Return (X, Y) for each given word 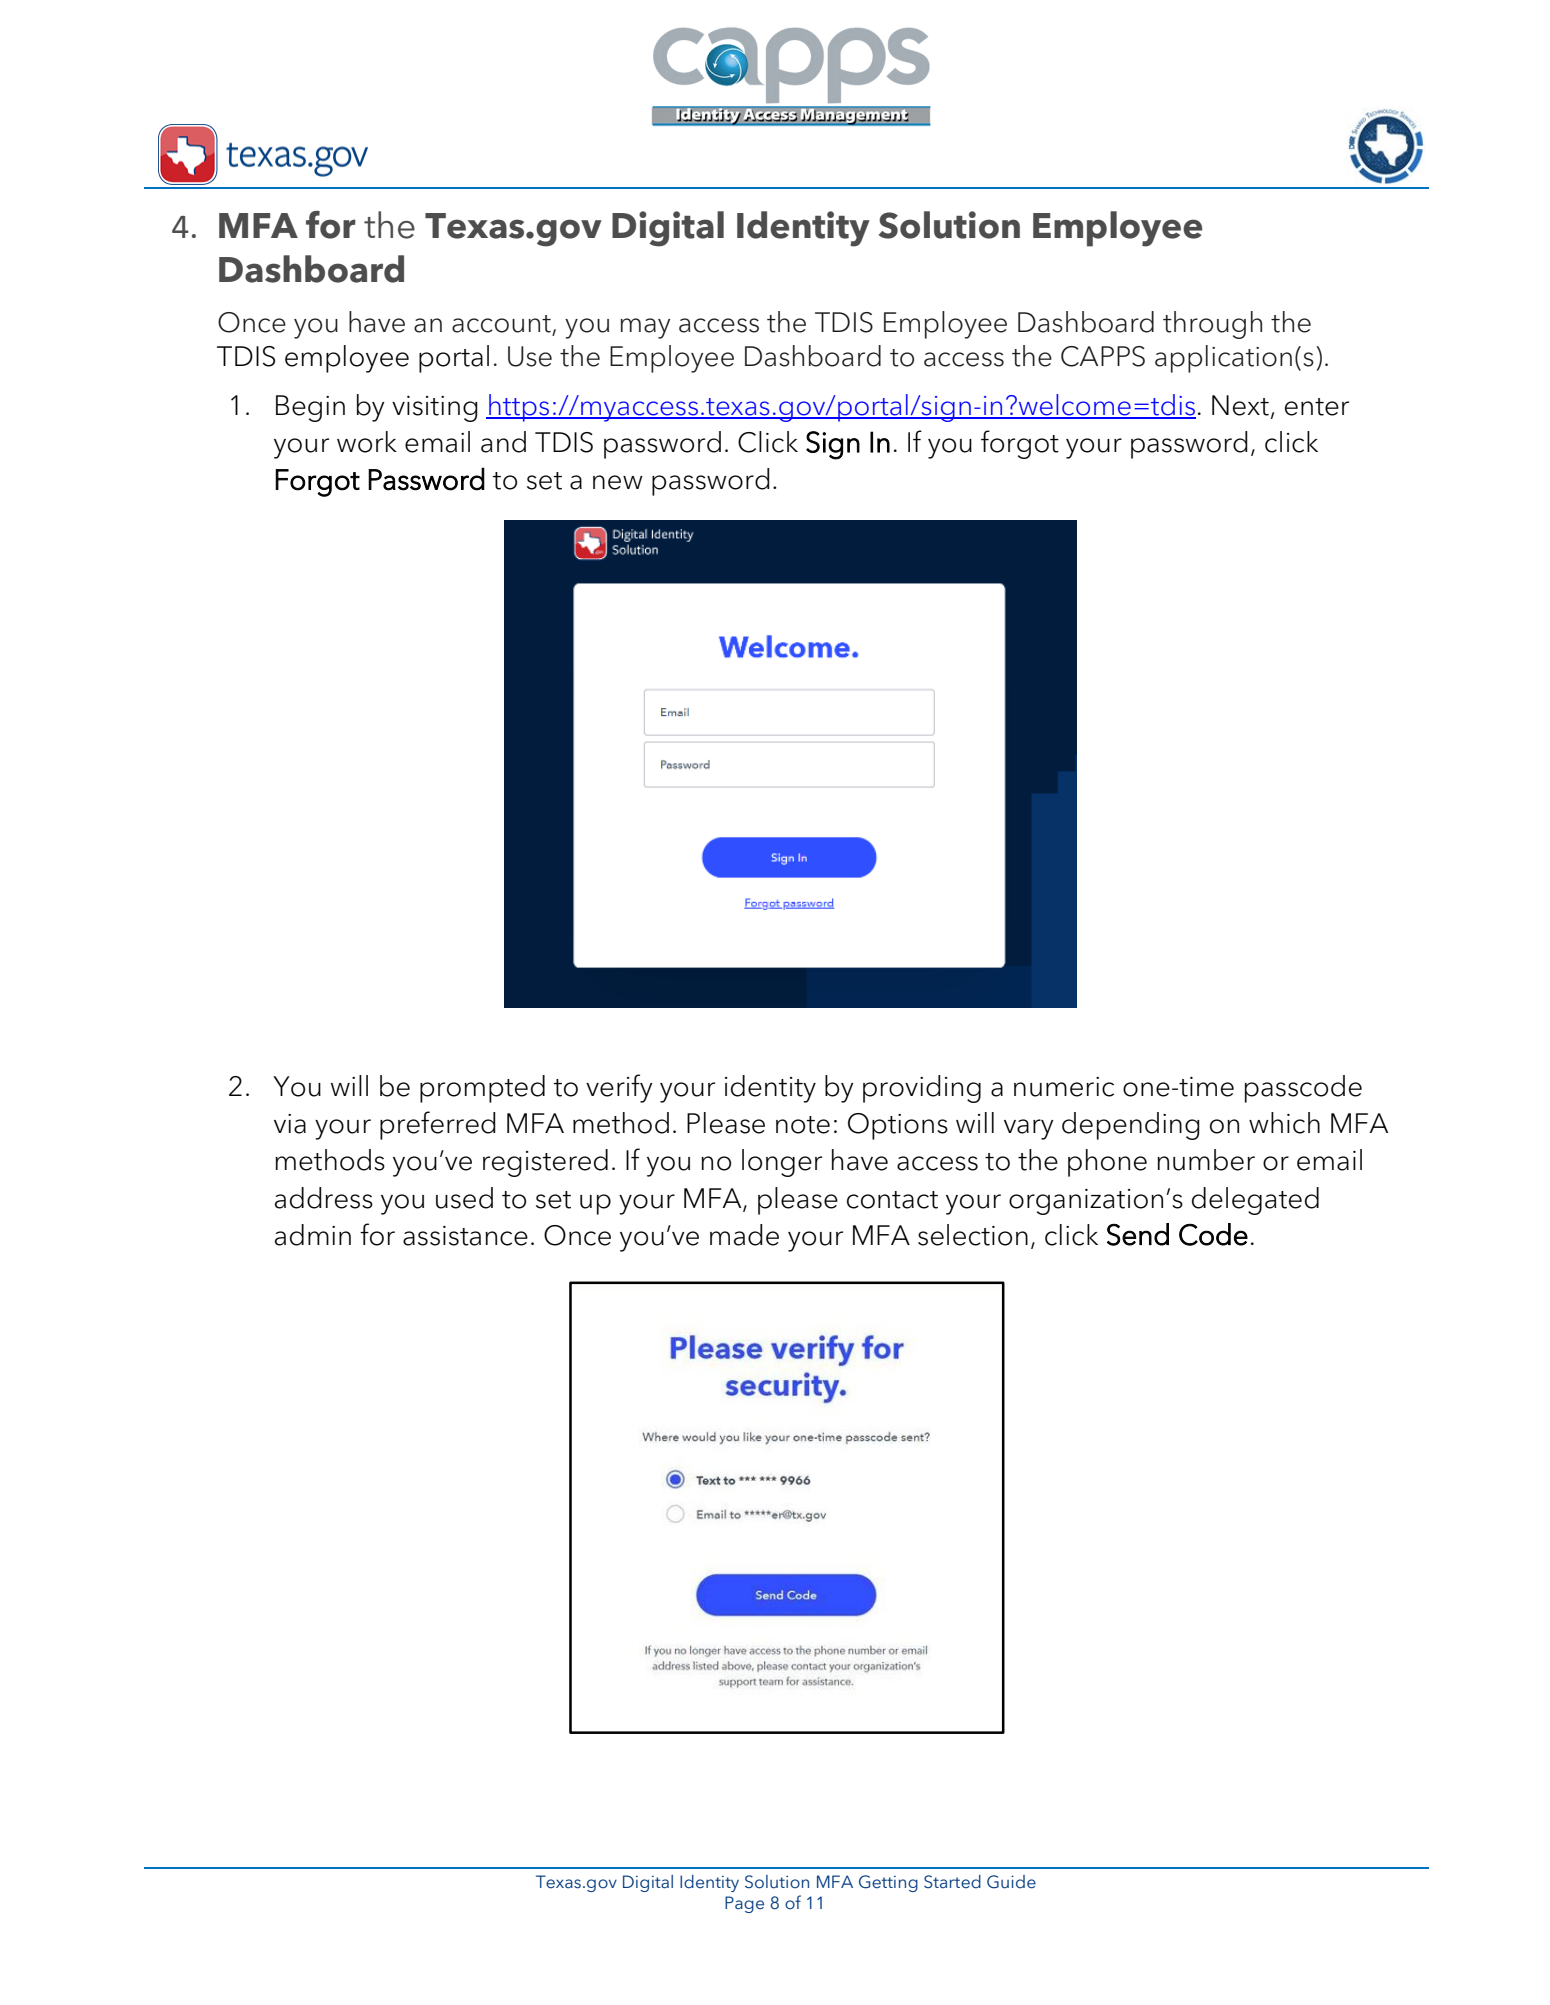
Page (744, 1904)
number (1206, 1160)
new (618, 482)
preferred (438, 1125)
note (803, 1125)
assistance (465, 1236)
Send (1138, 1234)
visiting (435, 409)
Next (1240, 405)
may (645, 328)
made (744, 1235)
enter (1317, 407)
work (367, 442)
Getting (888, 1883)
